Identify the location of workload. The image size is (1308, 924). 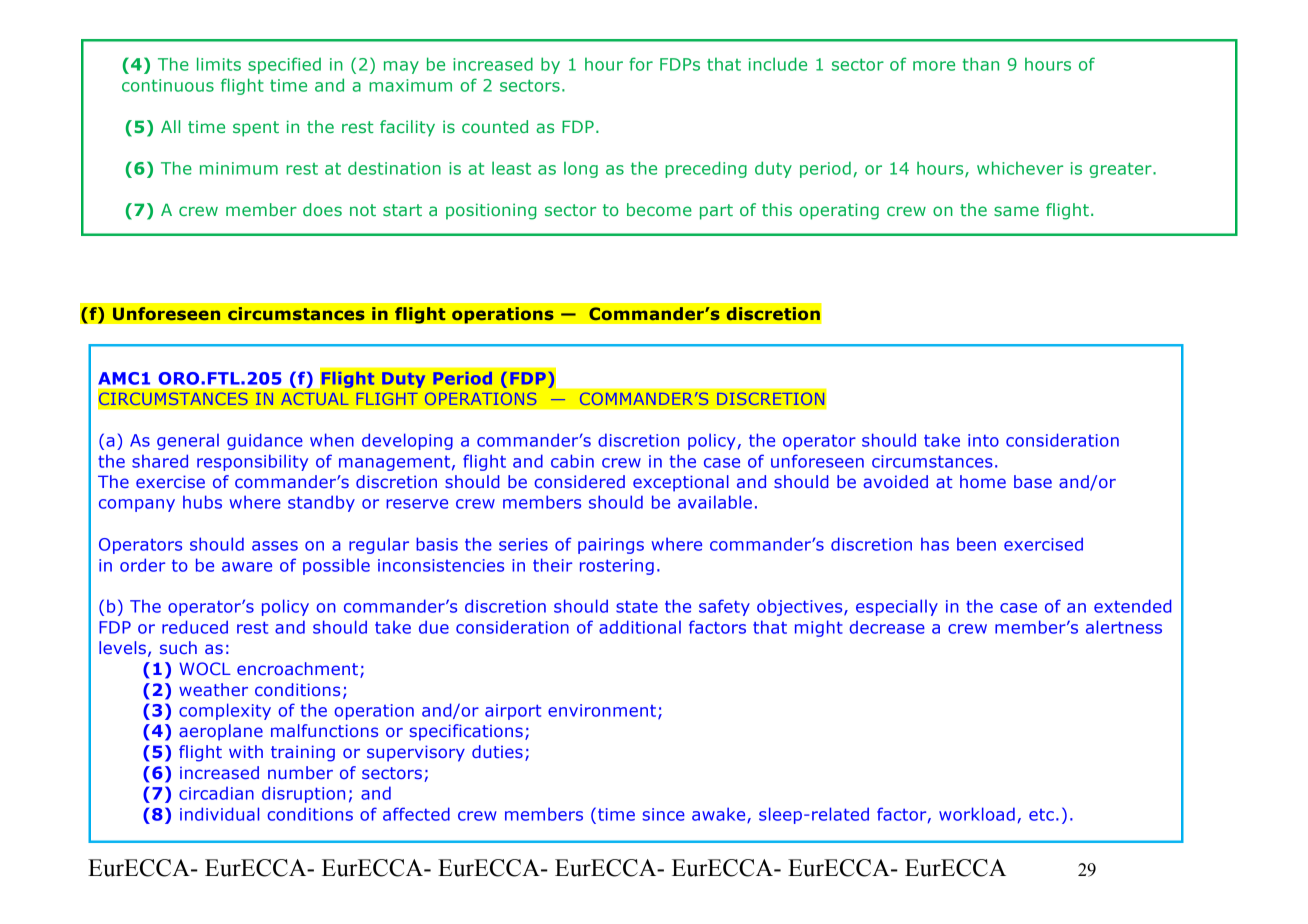
(977, 814).
